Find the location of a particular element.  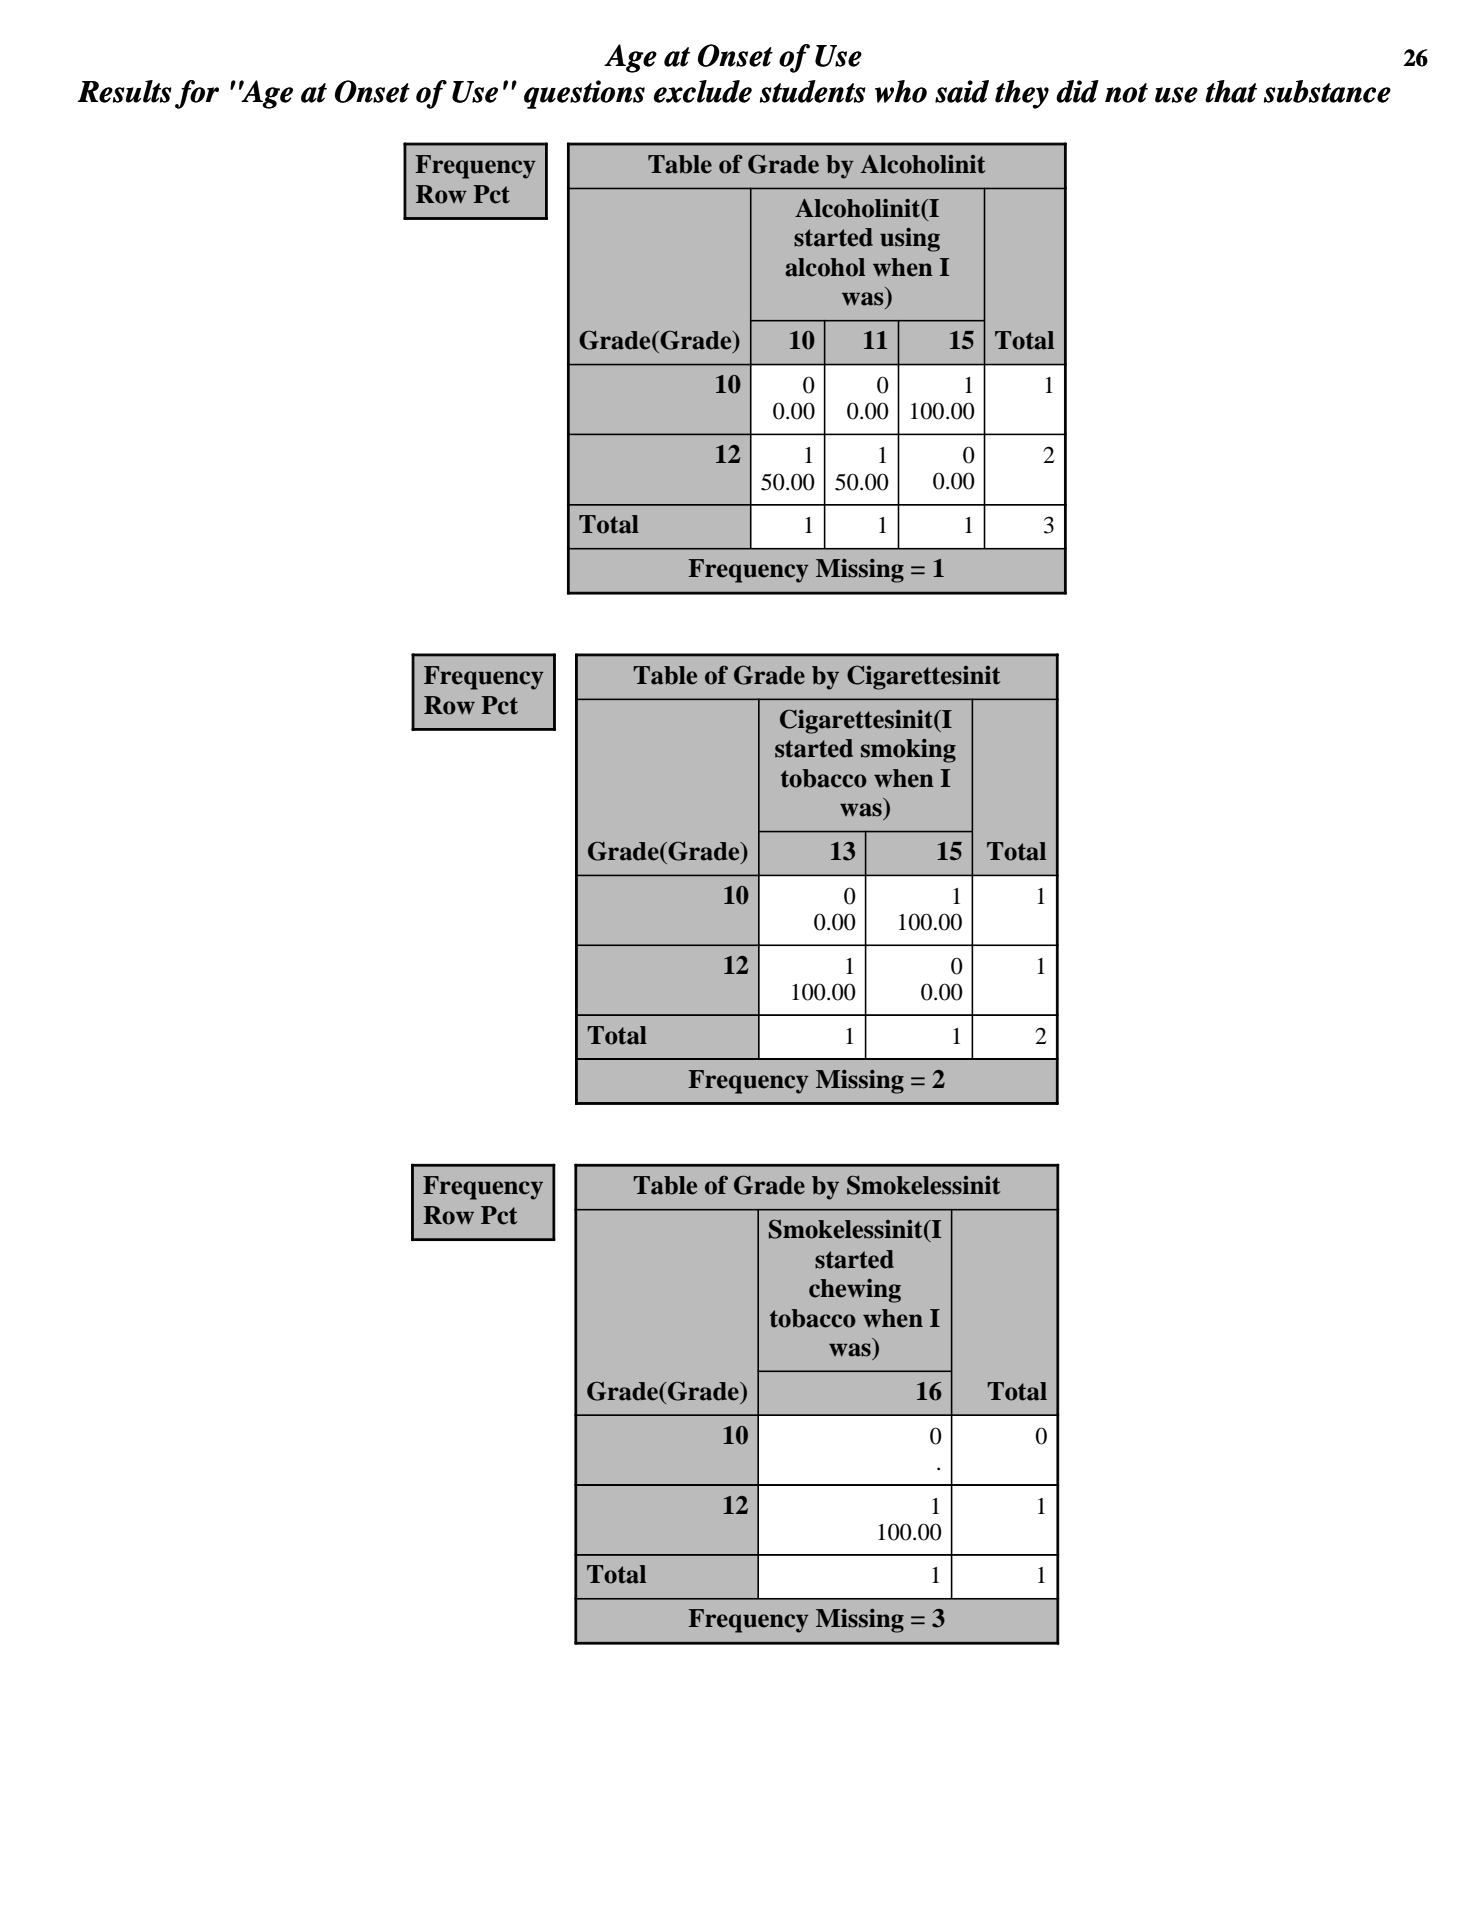

smoking is located at coordinates (908, 751).
